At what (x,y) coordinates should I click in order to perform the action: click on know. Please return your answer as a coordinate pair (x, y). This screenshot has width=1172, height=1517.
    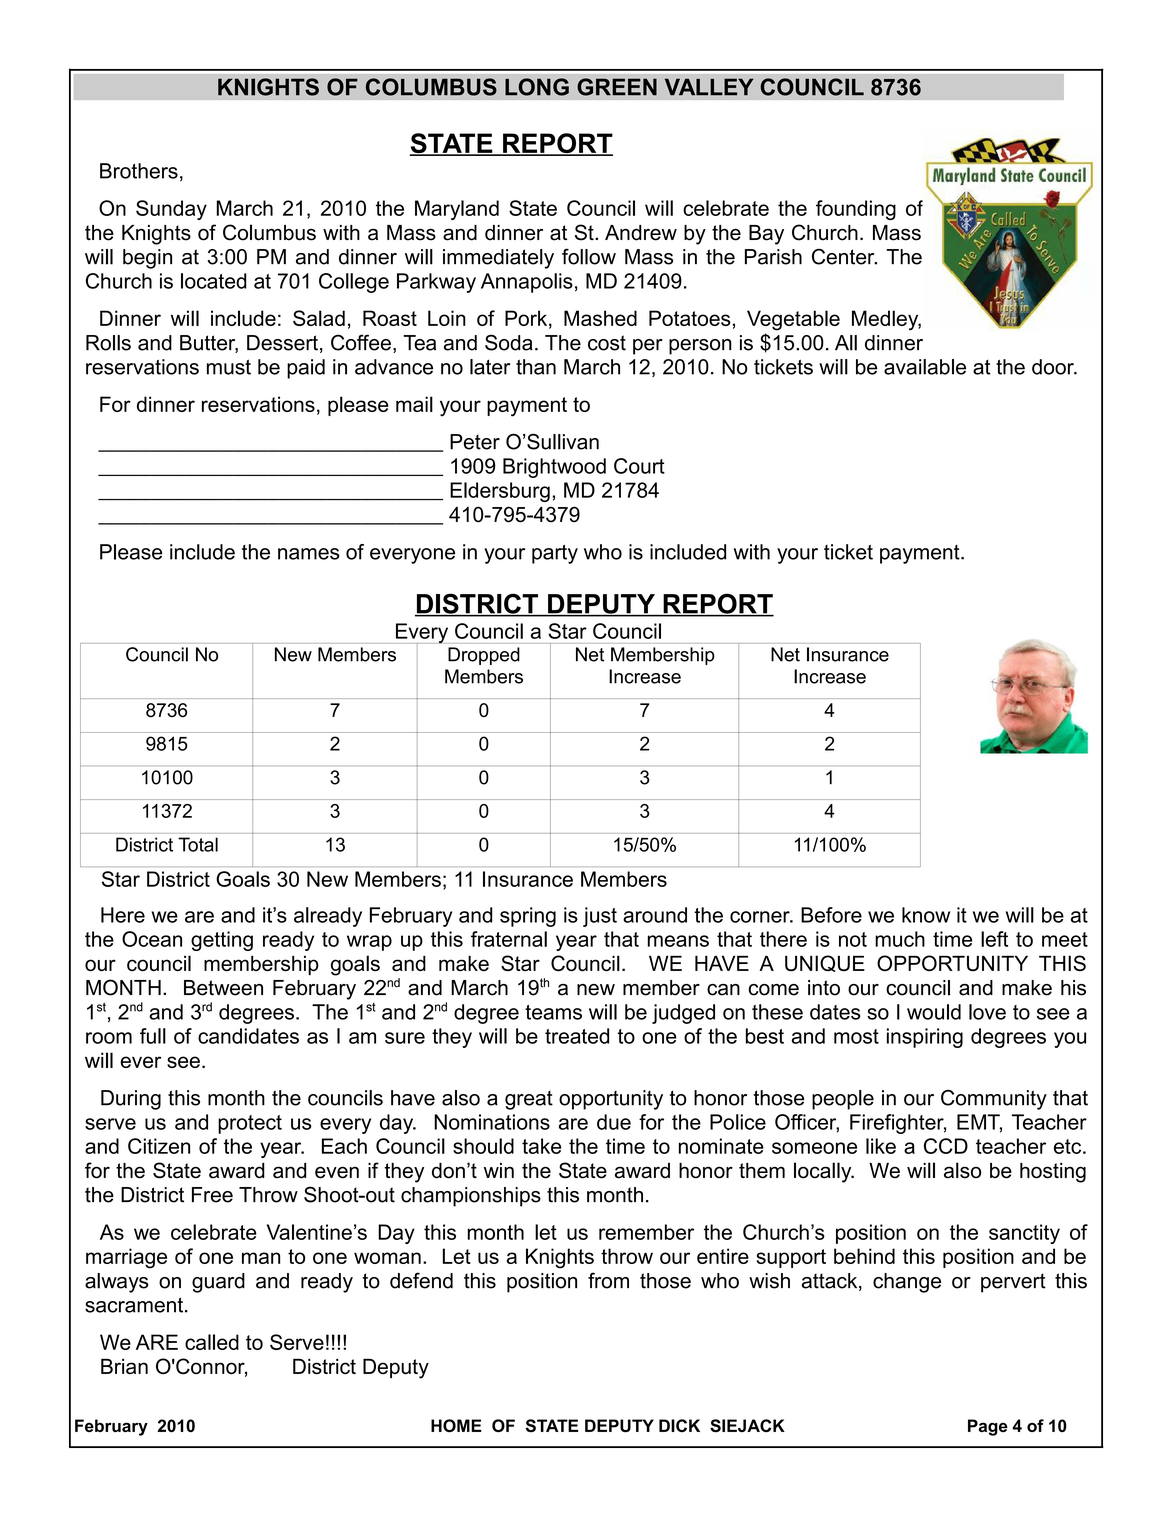
    Looking at the image, I should click on (926, 915).
